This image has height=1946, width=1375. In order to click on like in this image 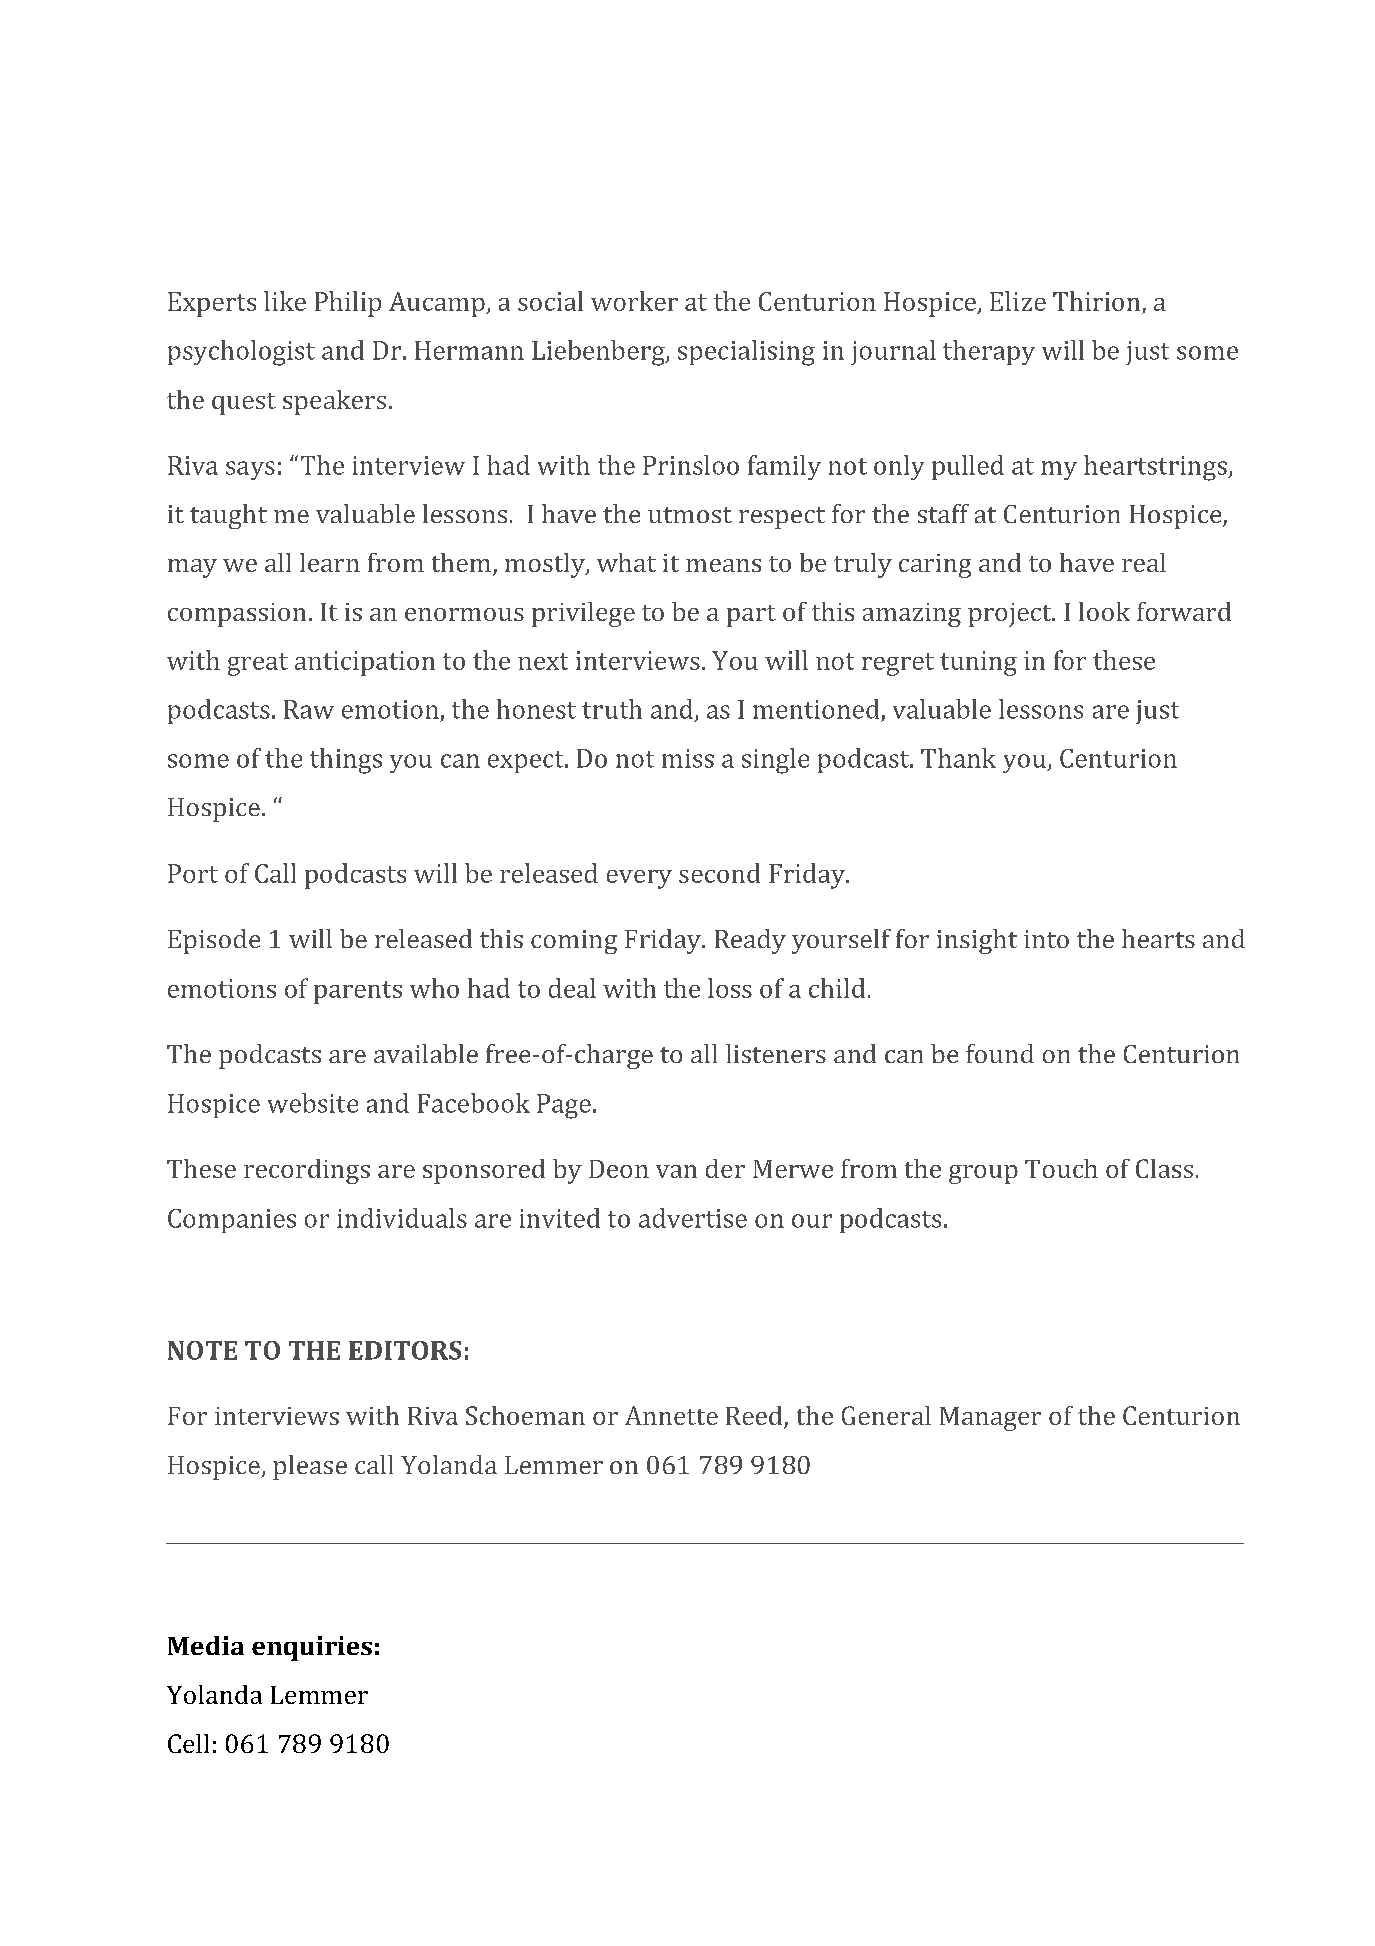, I will do `click(285, 301)`.
